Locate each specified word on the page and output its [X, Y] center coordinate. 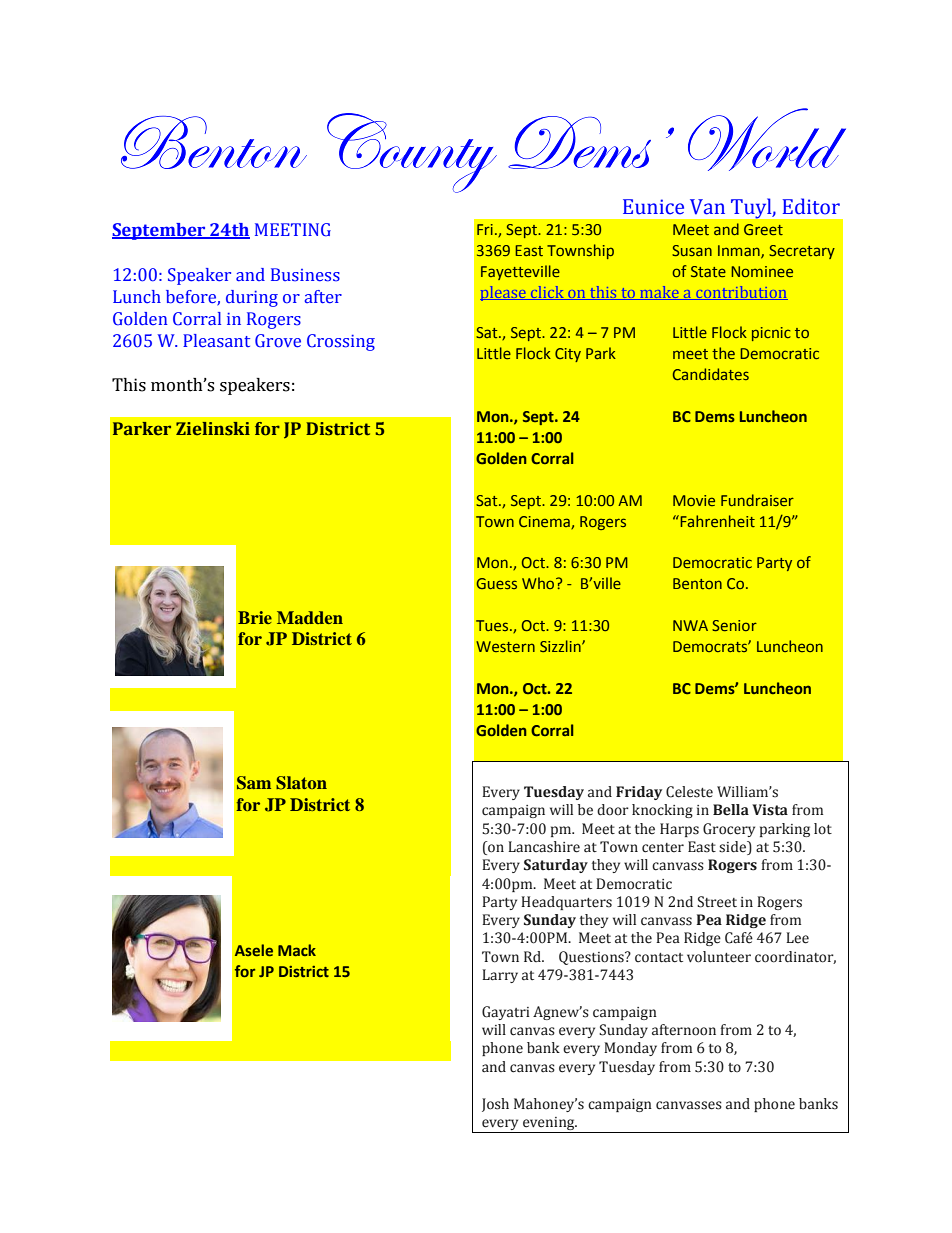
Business [305, 275]
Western [505, 646]
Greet [763, 229]
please [504, 293]
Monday [630, 1049]
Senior [734, 625]
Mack [297, 950]
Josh [495, 1105]
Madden [310, 617]
